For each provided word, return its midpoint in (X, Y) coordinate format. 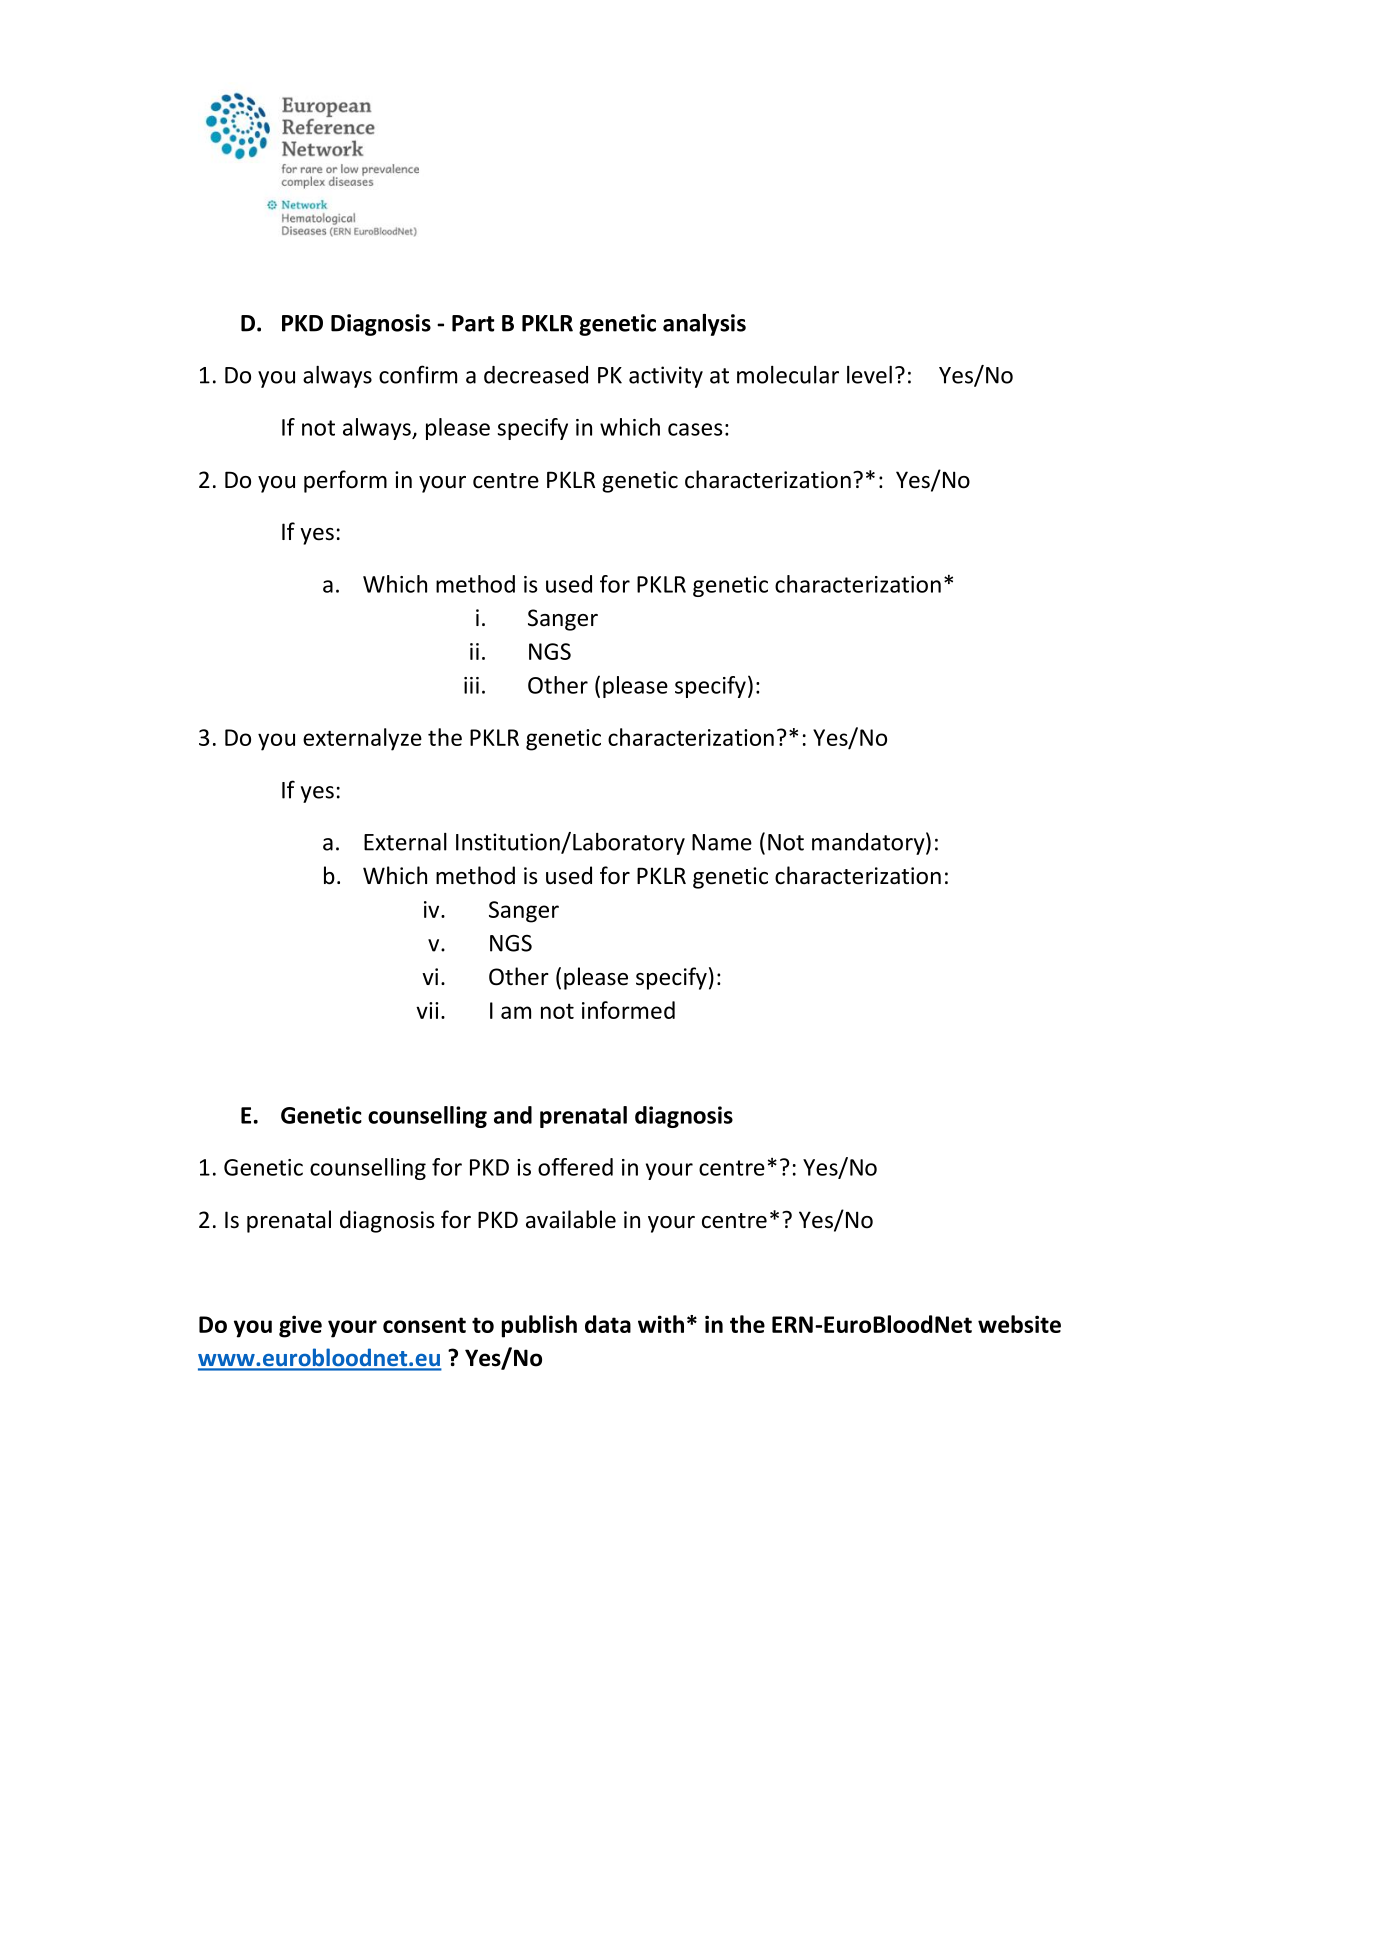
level (869, 375)
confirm (418, 374)
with (661, 1324)
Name (722, 842)
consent (424, 1325)
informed (628, 1010)
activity (666, 377)
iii (471, 685)
